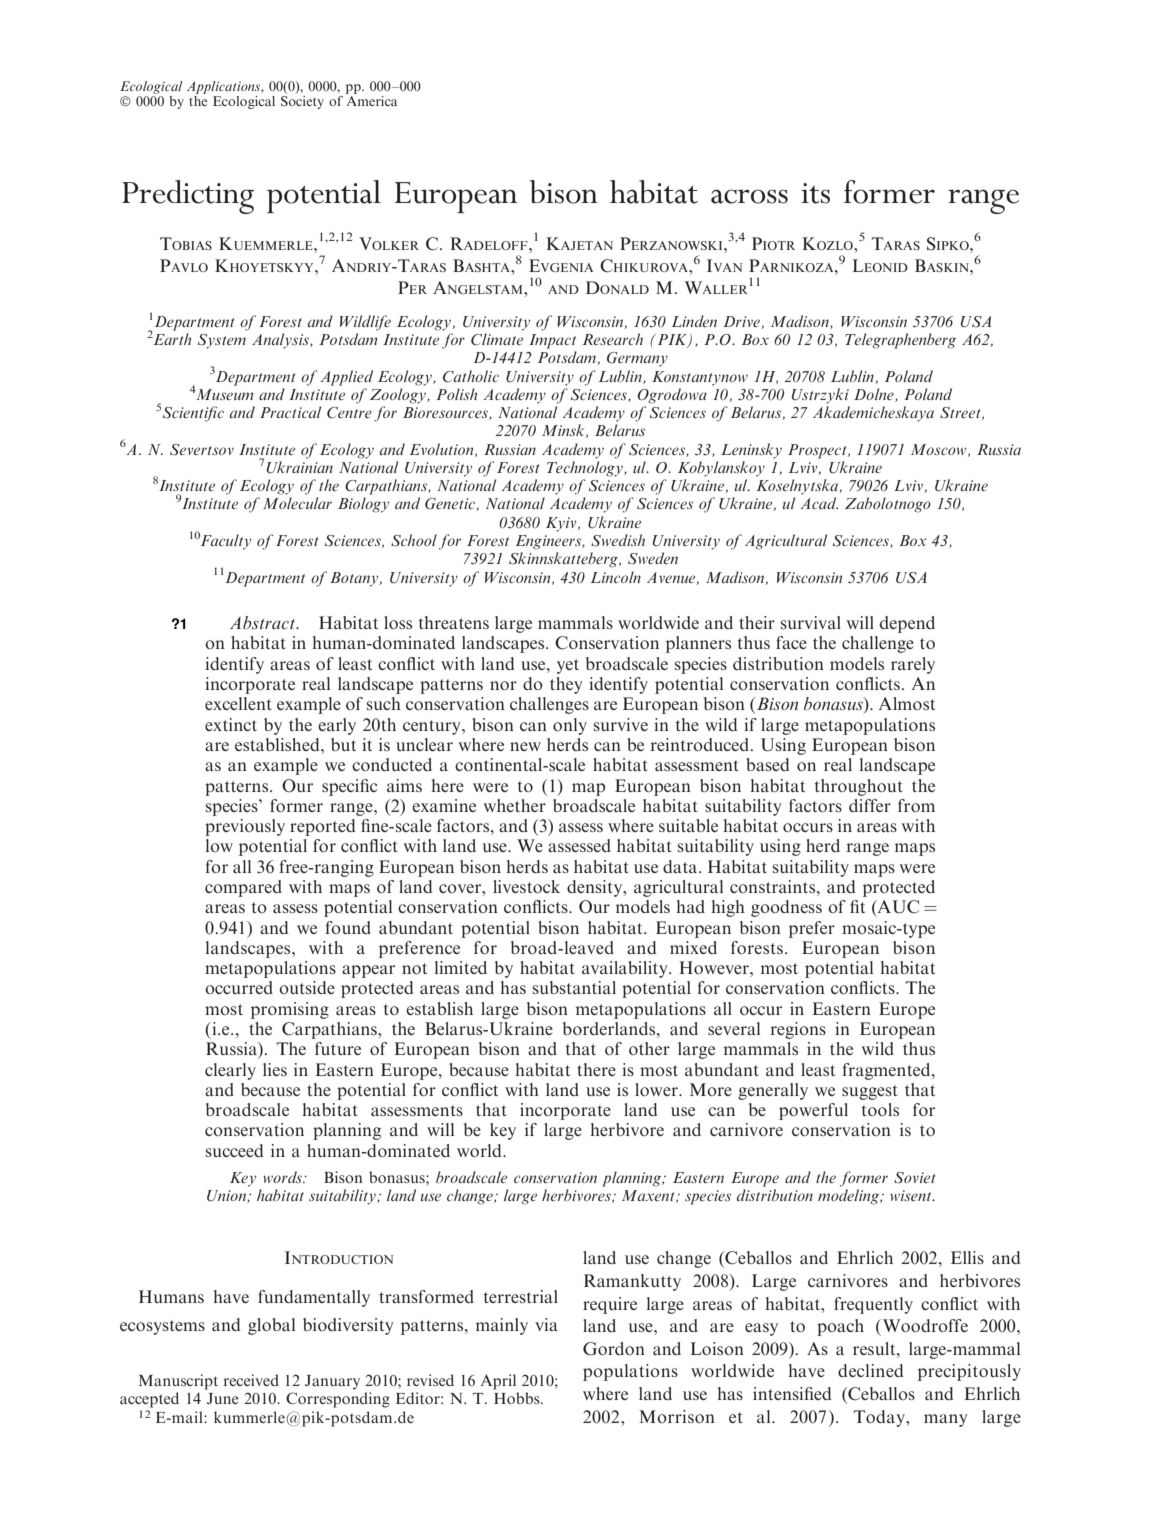 This page has width=1155, height=1540. I want to click on Society, so click(302, 101).
